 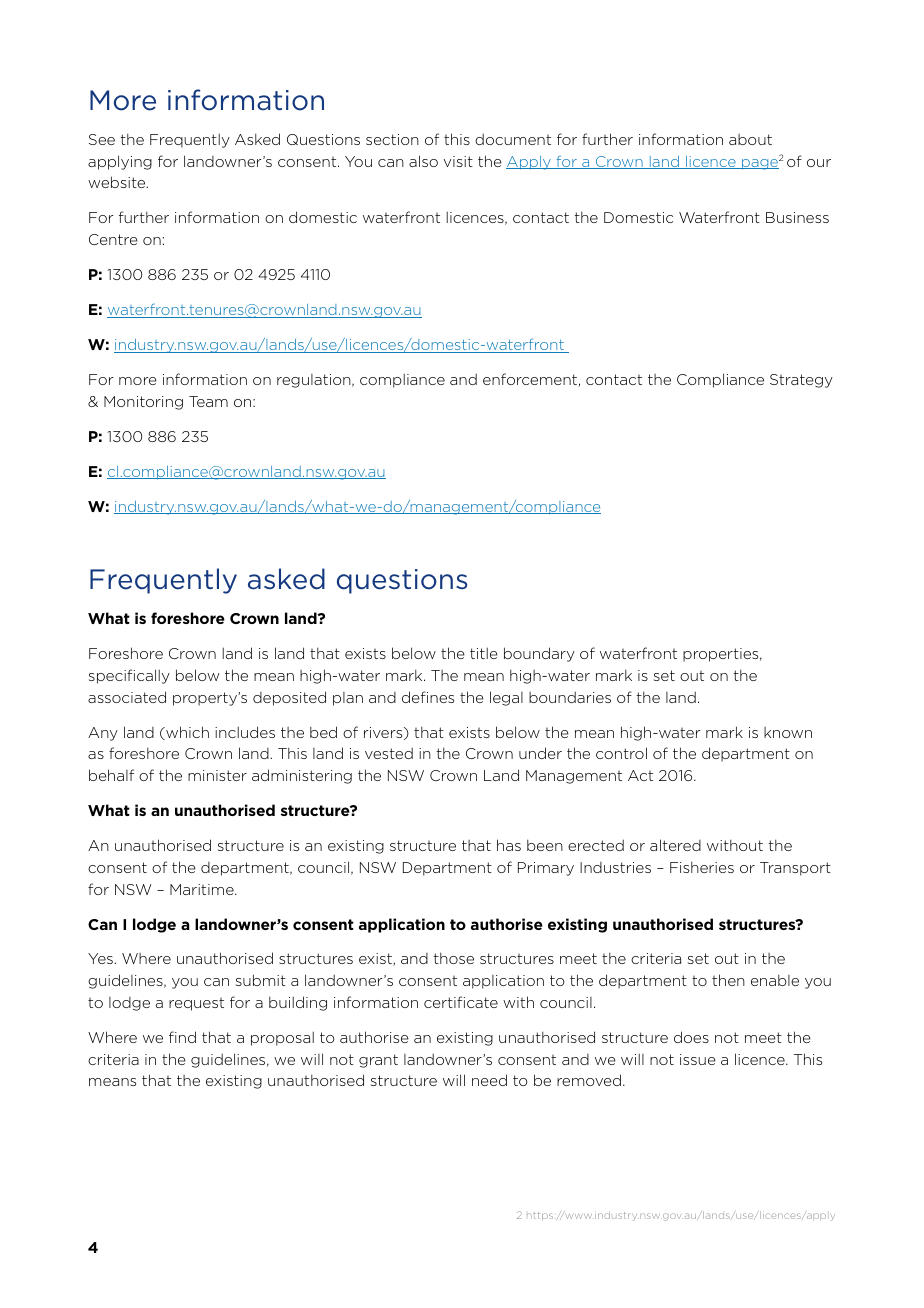 I want to click on website, so click(x=118, y=182).
